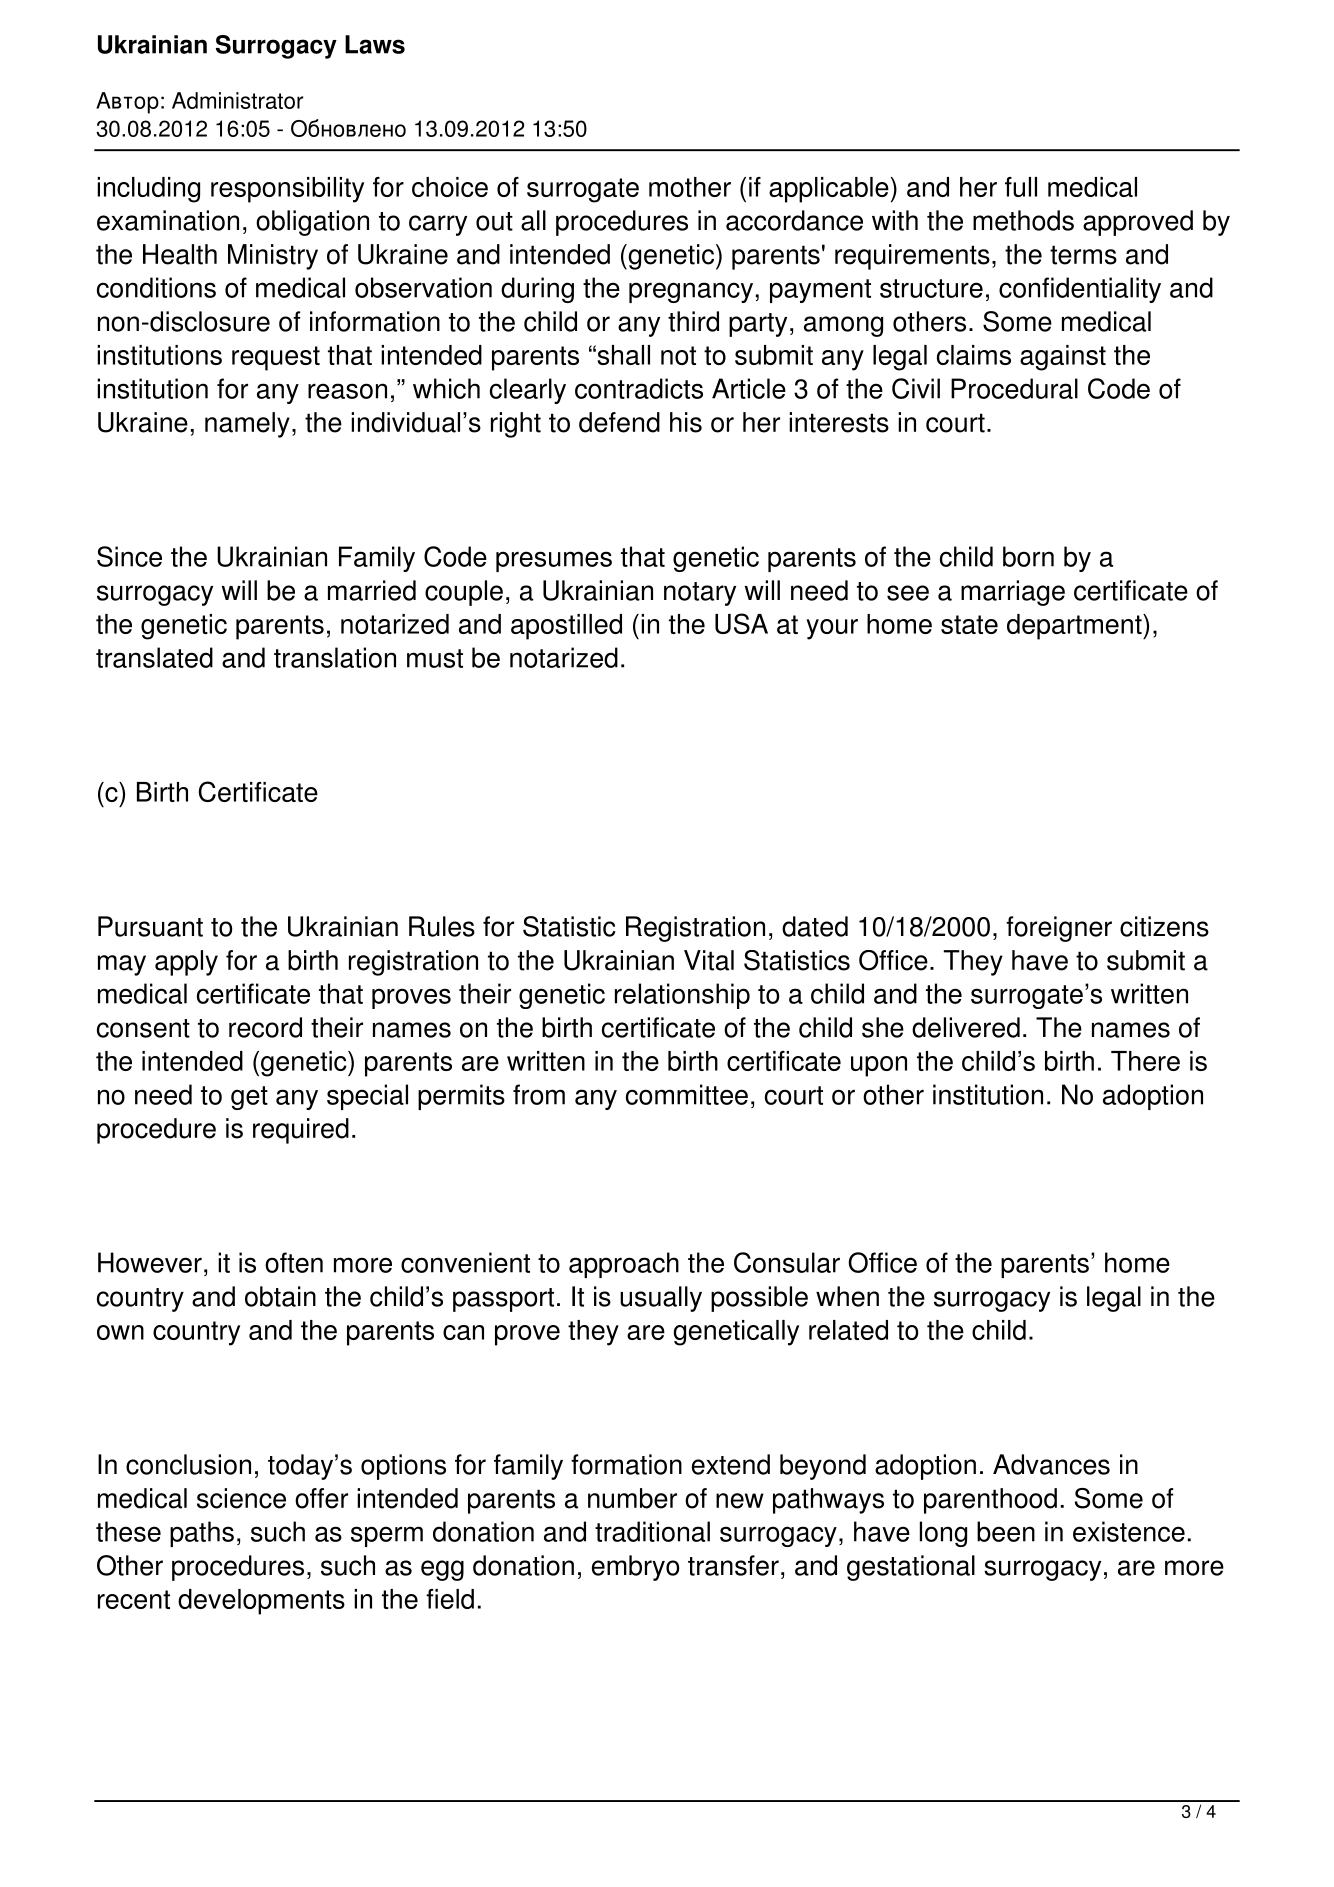  What do you see at coordinates (709, 960) in the screenshot?
I see `Vital` at bounding box center [709, 960].
